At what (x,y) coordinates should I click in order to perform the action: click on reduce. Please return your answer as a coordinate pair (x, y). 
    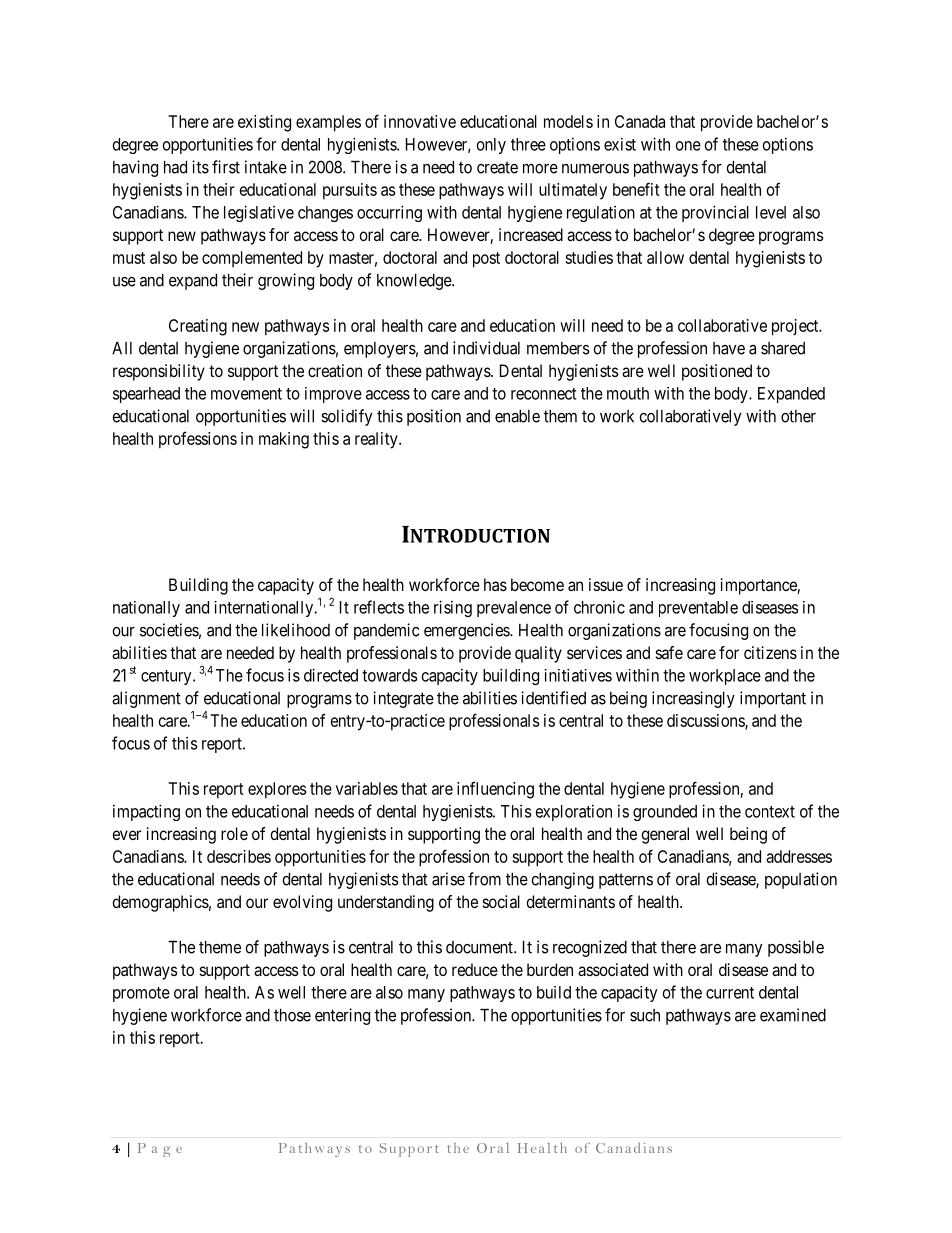
    Looking at the image, I should click on (475, 969).
